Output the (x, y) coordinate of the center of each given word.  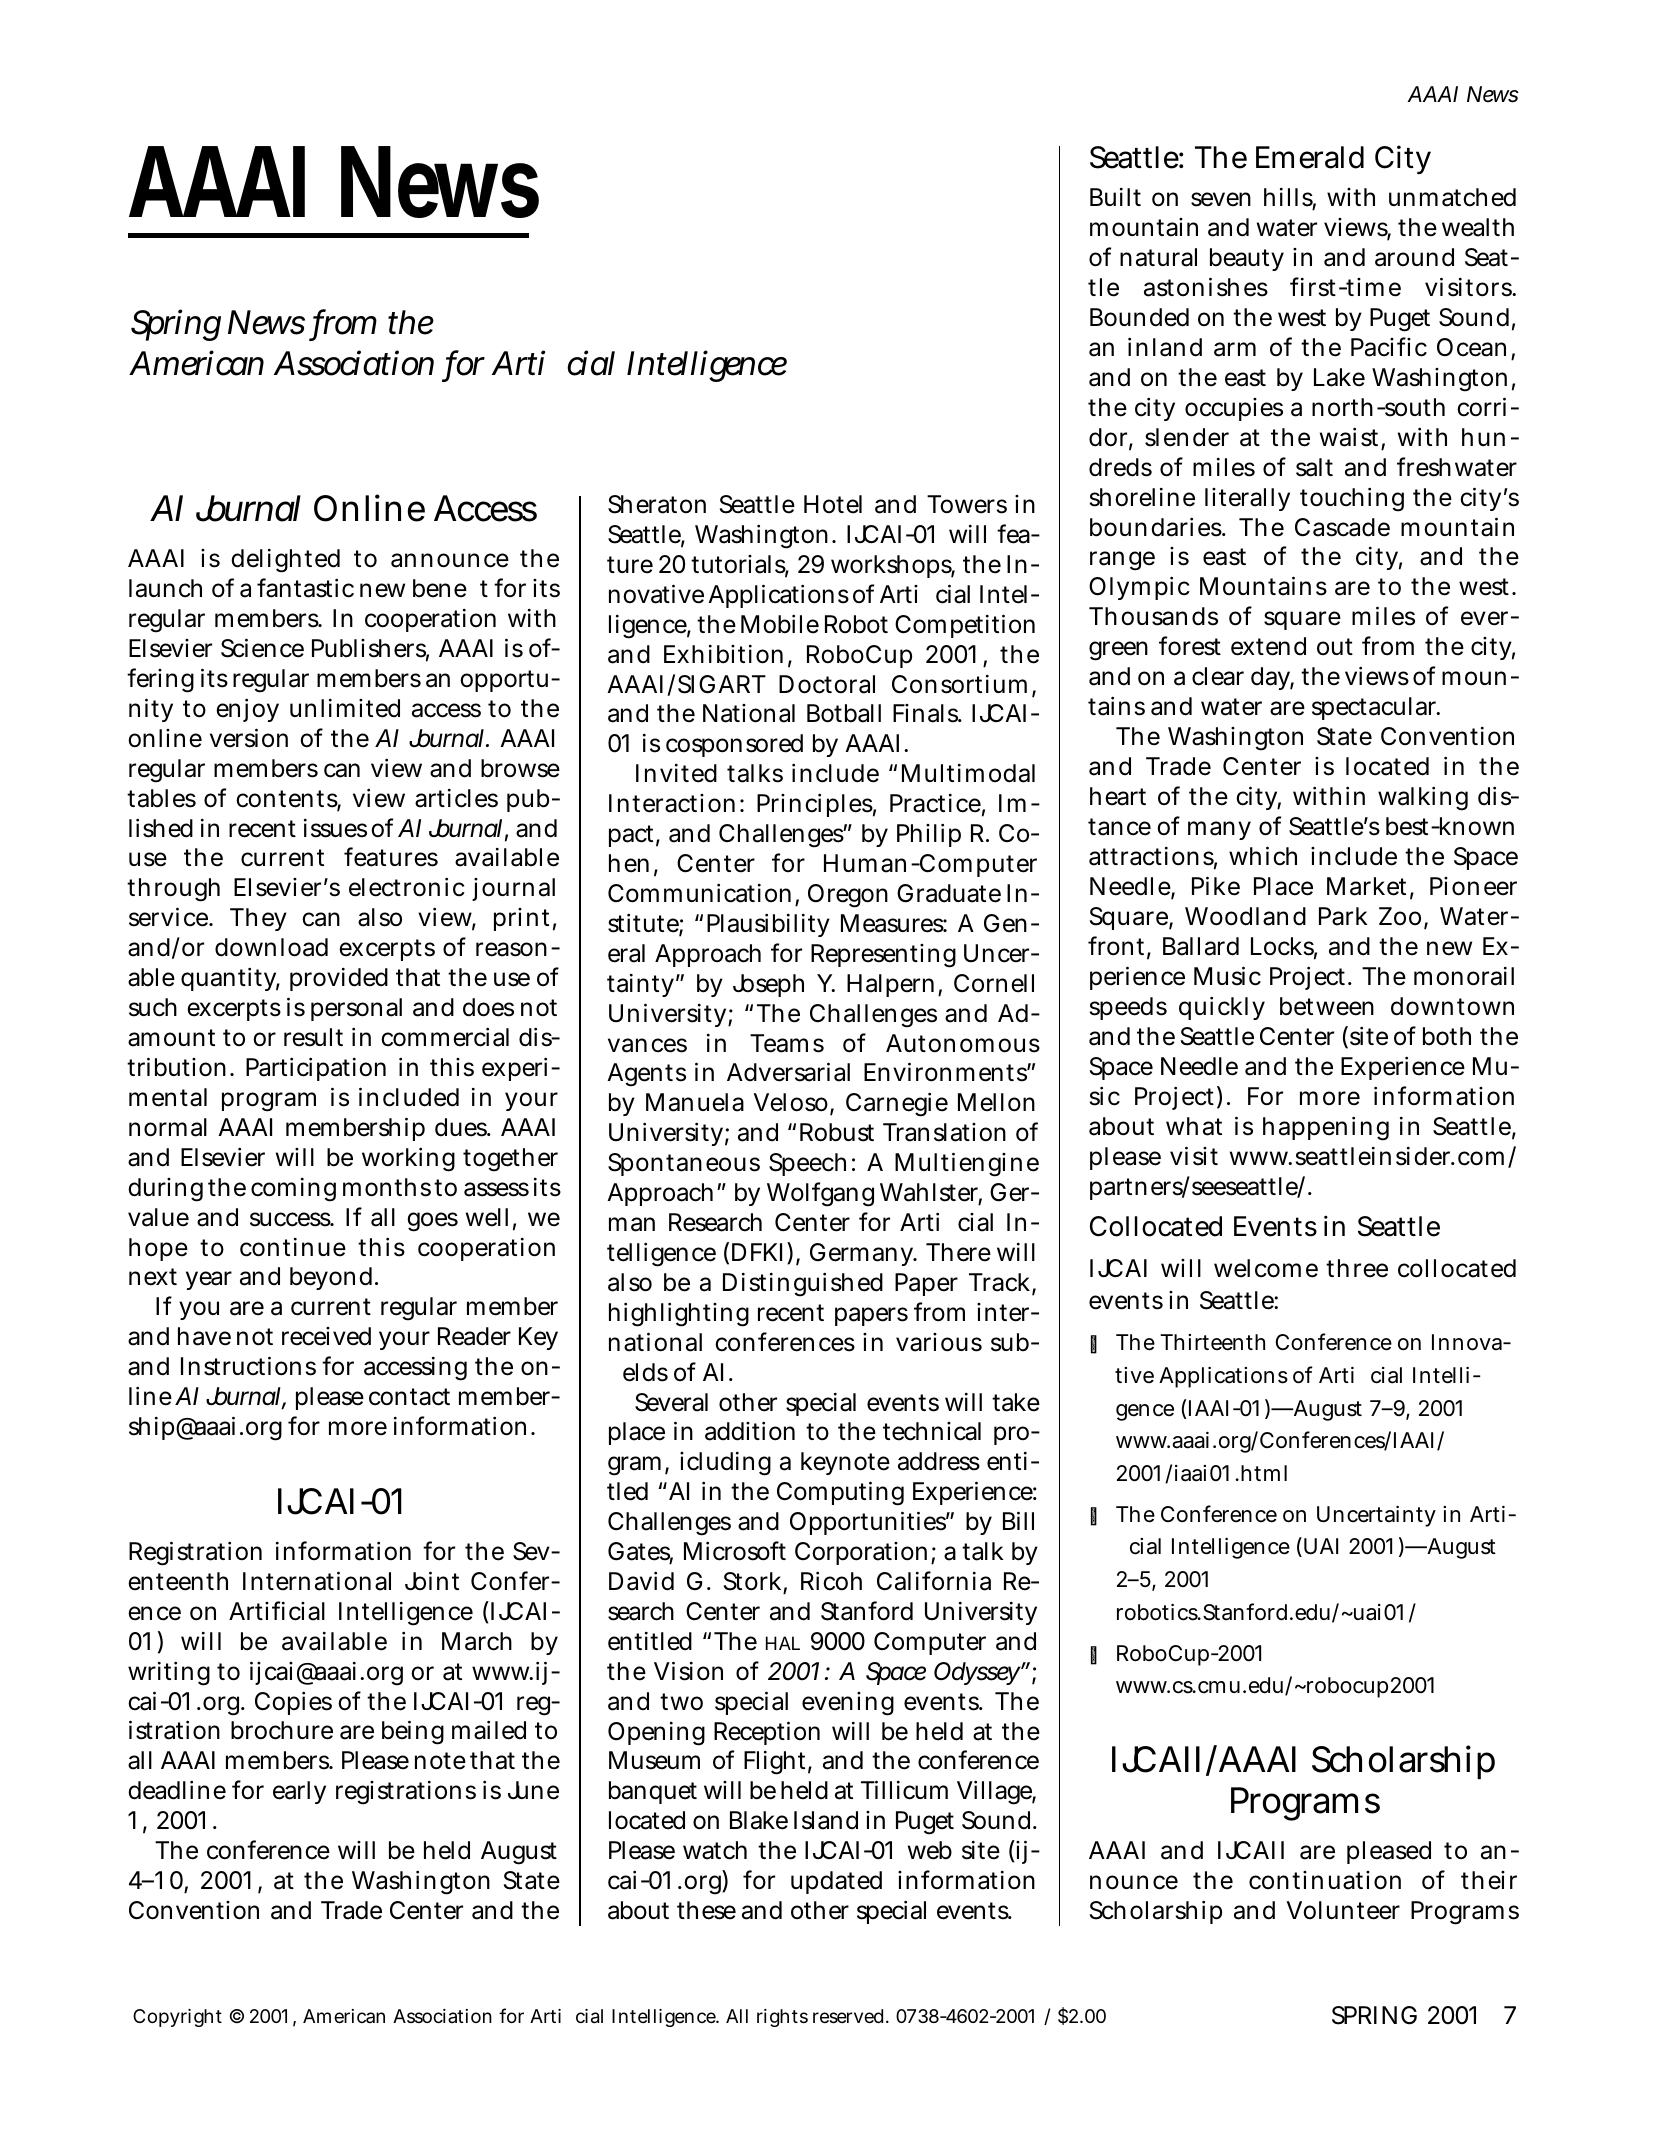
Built (1115, 197)
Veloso (792, 1104)
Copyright (177, 2018)
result (313, 1037)
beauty (1247, 259)
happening (1326, 1128)
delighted (285, 561)
